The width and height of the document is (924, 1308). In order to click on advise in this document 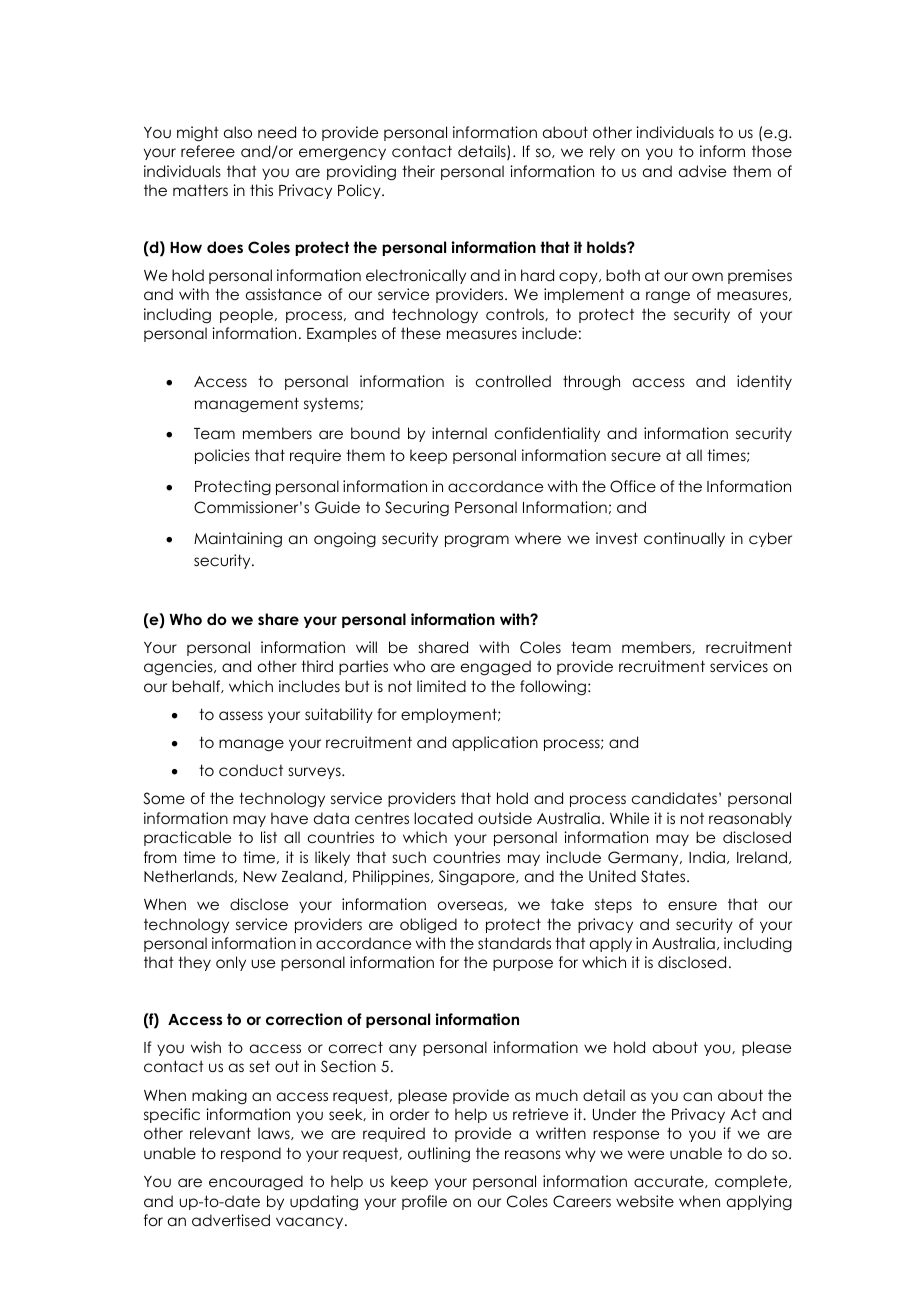, I will do `click(702, 171)`.
